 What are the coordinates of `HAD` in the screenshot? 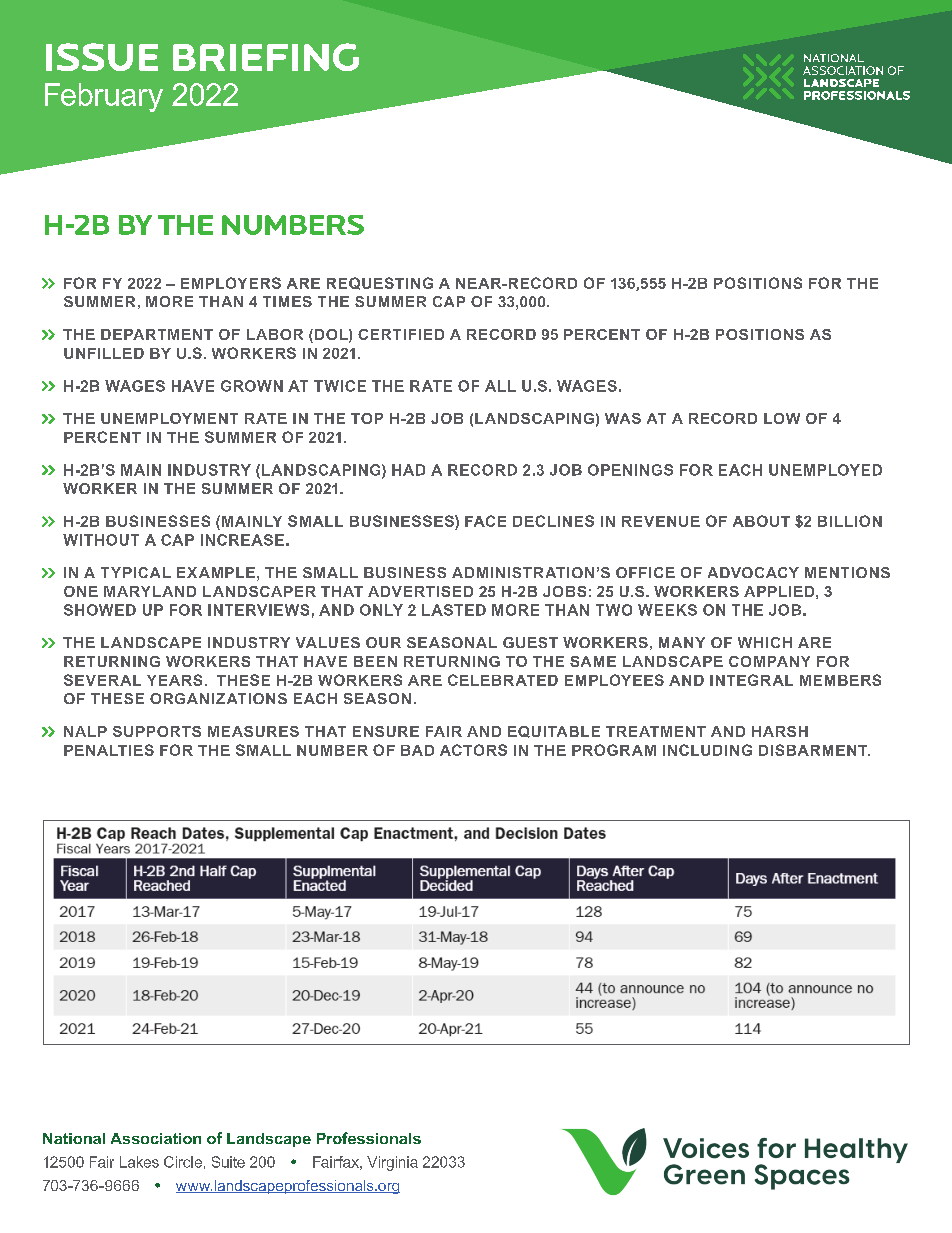 It's located at (408, 470).
